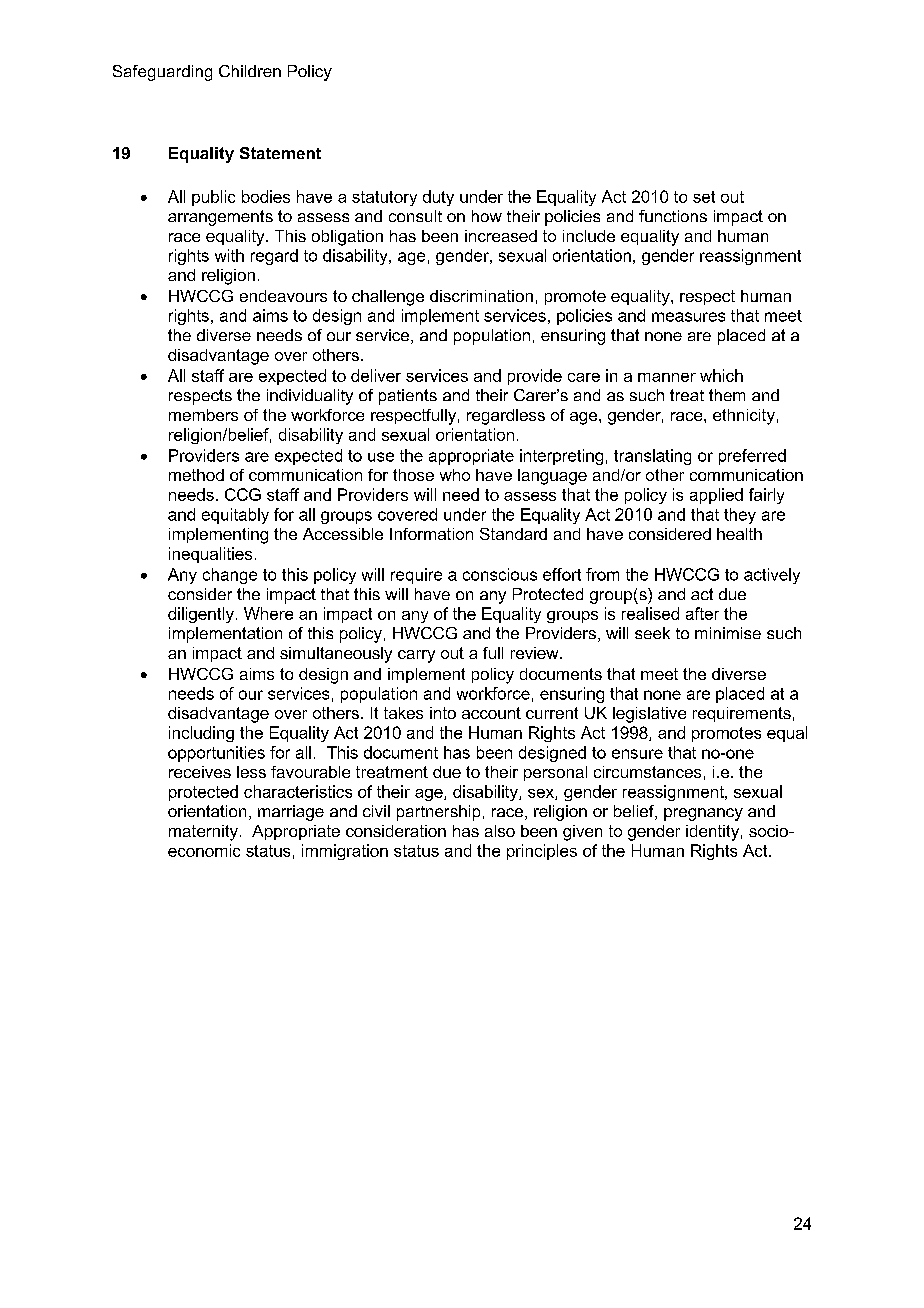 The image size is (924, 1308). I want to click on discrimination, so click(481, 296).
